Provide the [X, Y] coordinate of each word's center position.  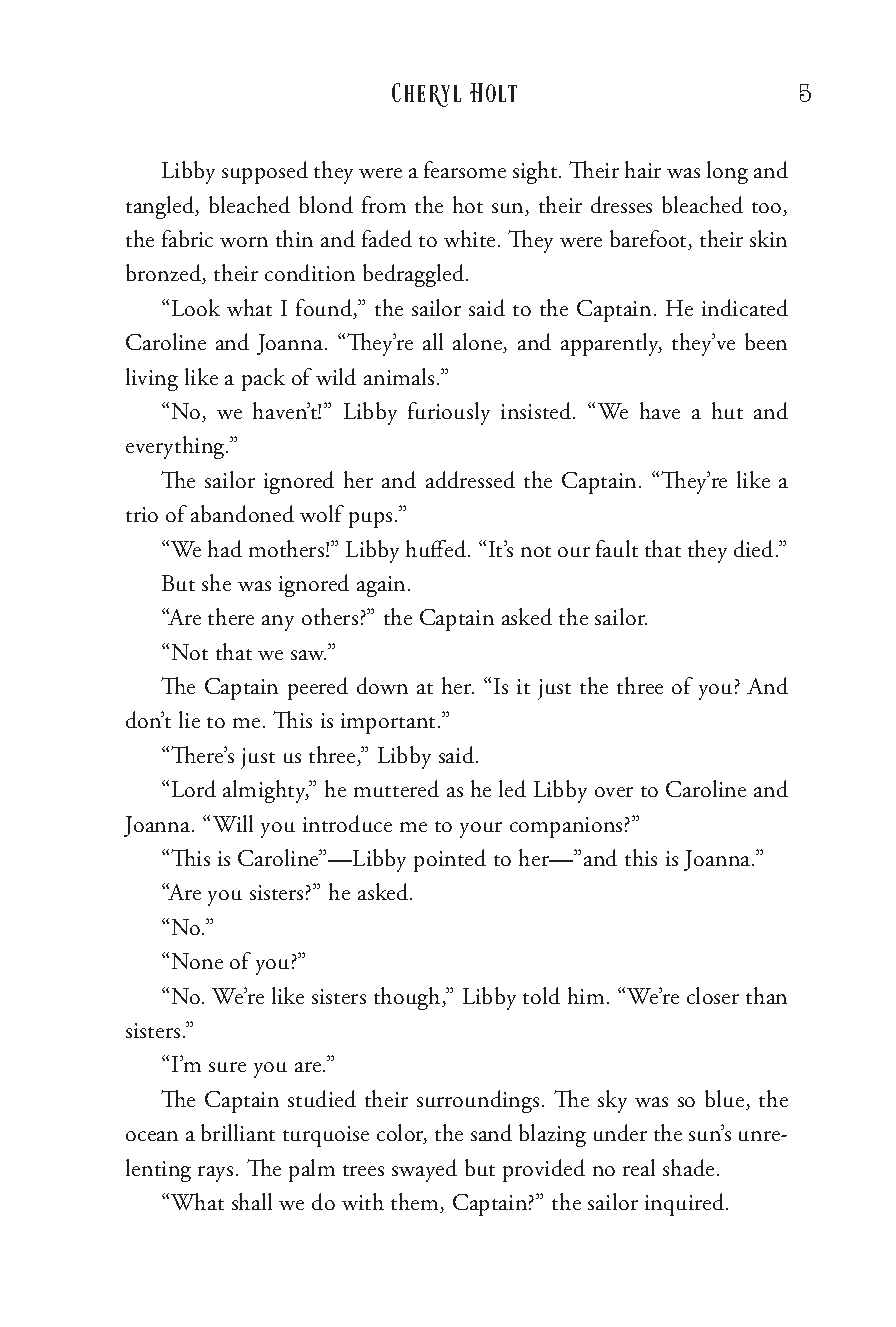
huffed [437, 548]
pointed [450, 860]
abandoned [242, 513]
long [727, 172]
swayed [424, 1170]
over [614, 792]
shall [252, 1201]
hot [468, 204]
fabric [187, 238]
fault [617, 548]
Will [233, 823]
